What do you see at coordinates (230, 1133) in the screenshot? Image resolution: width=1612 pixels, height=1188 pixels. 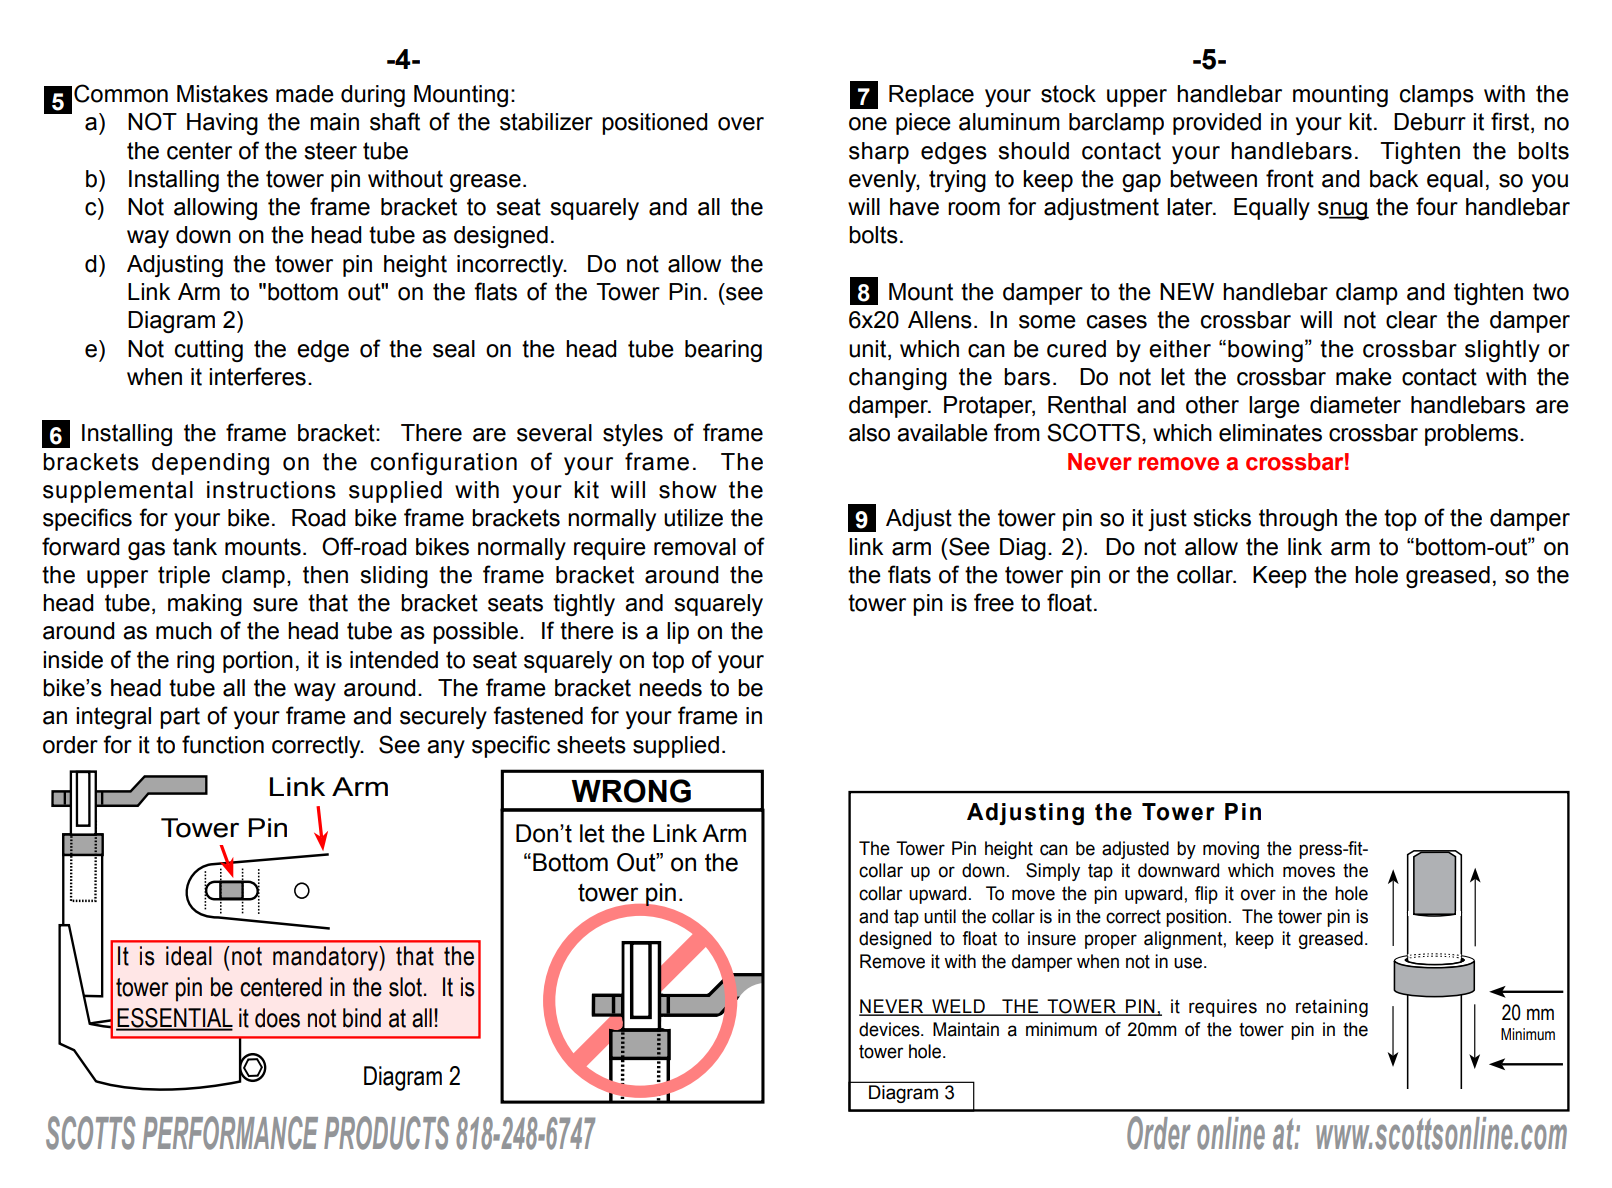 I see `PERFORMANCE` at bounding box center [230, 1133].
